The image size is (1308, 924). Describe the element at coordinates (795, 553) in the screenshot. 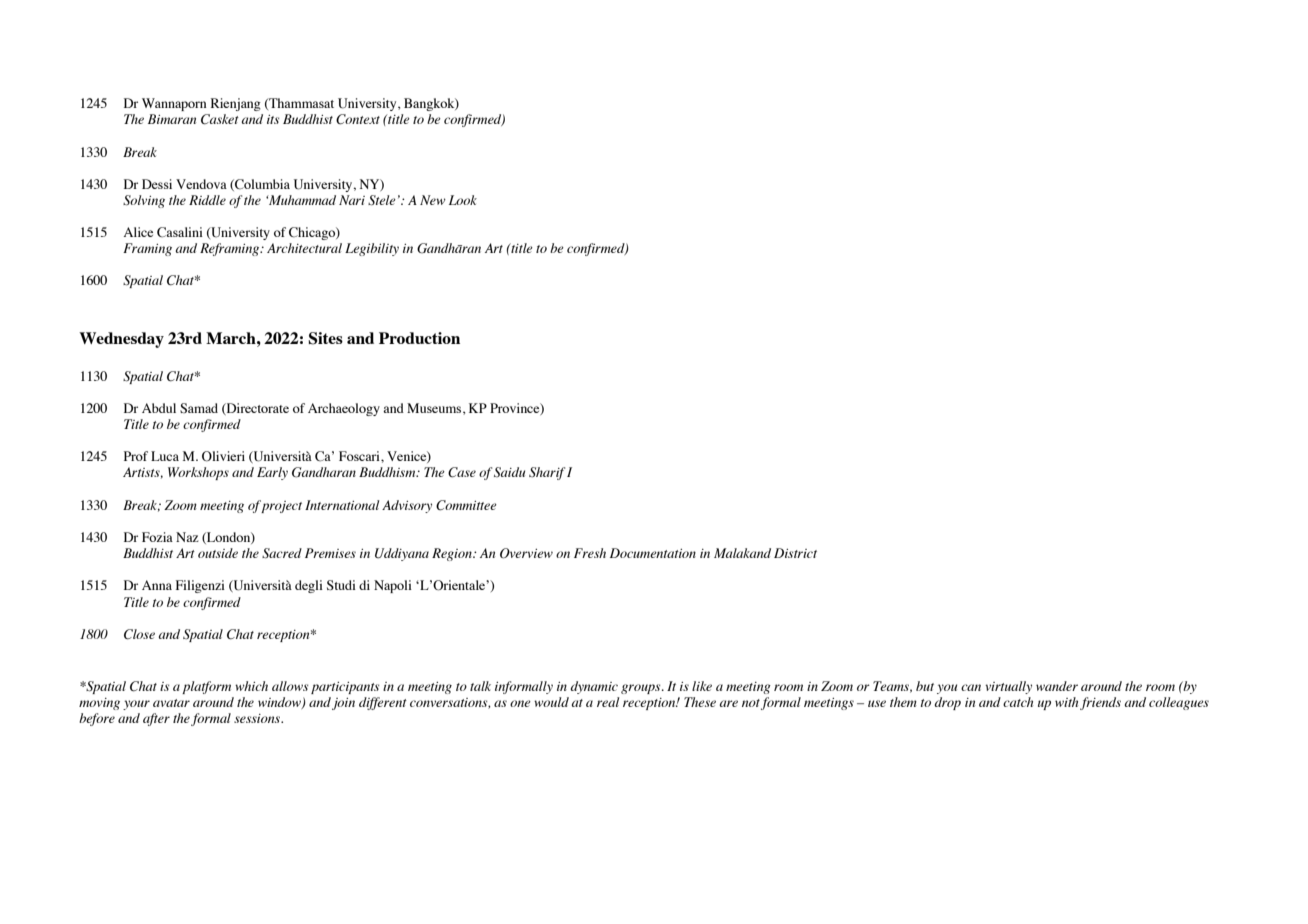

I see `District` at that location.
